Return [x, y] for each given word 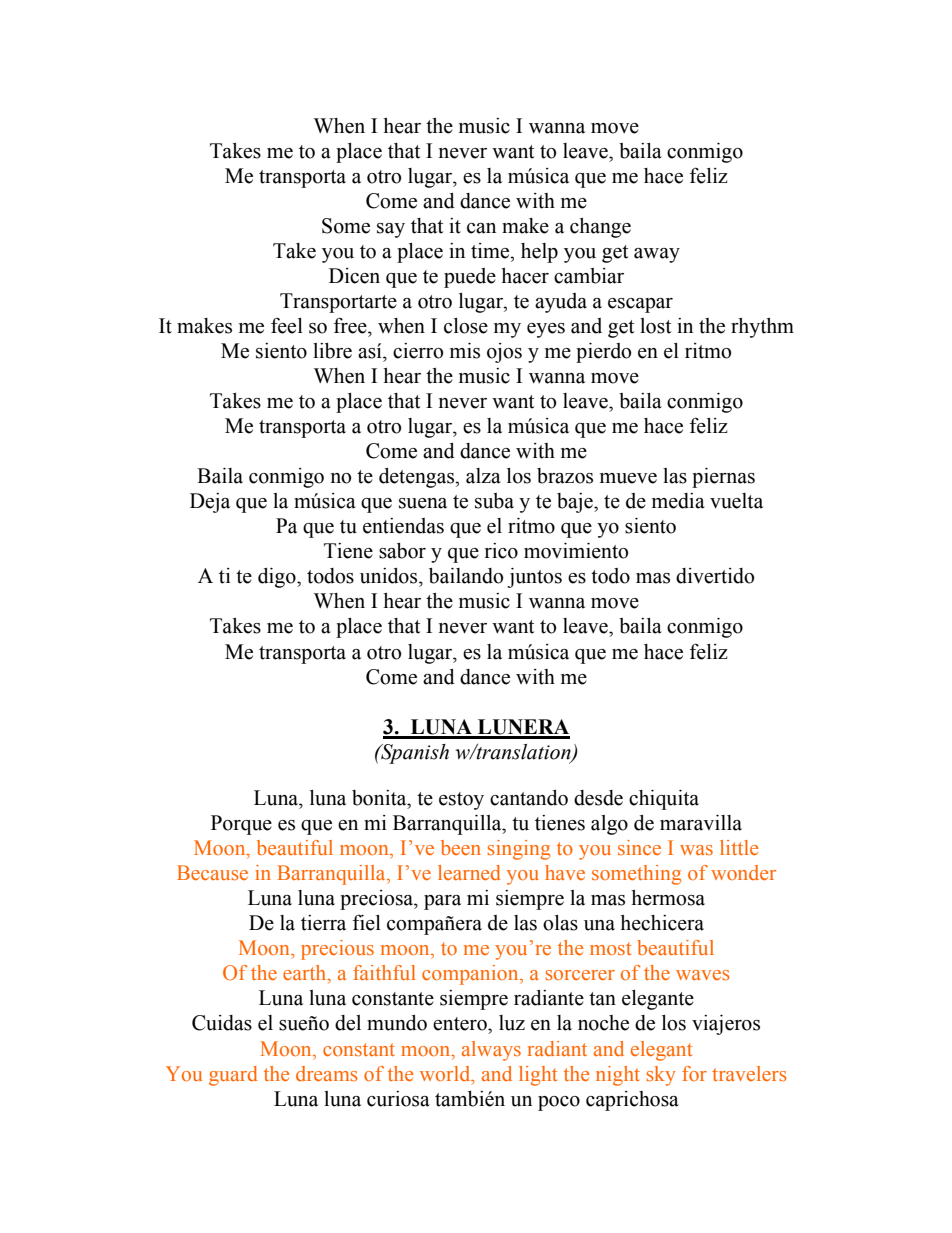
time [491, 251]
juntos [534, 578]
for [694, 1073]
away [657, 255]
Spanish [414, 754]
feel [287, 326]
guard [233, 1076]
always [491, 1051]
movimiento [576, 551]
